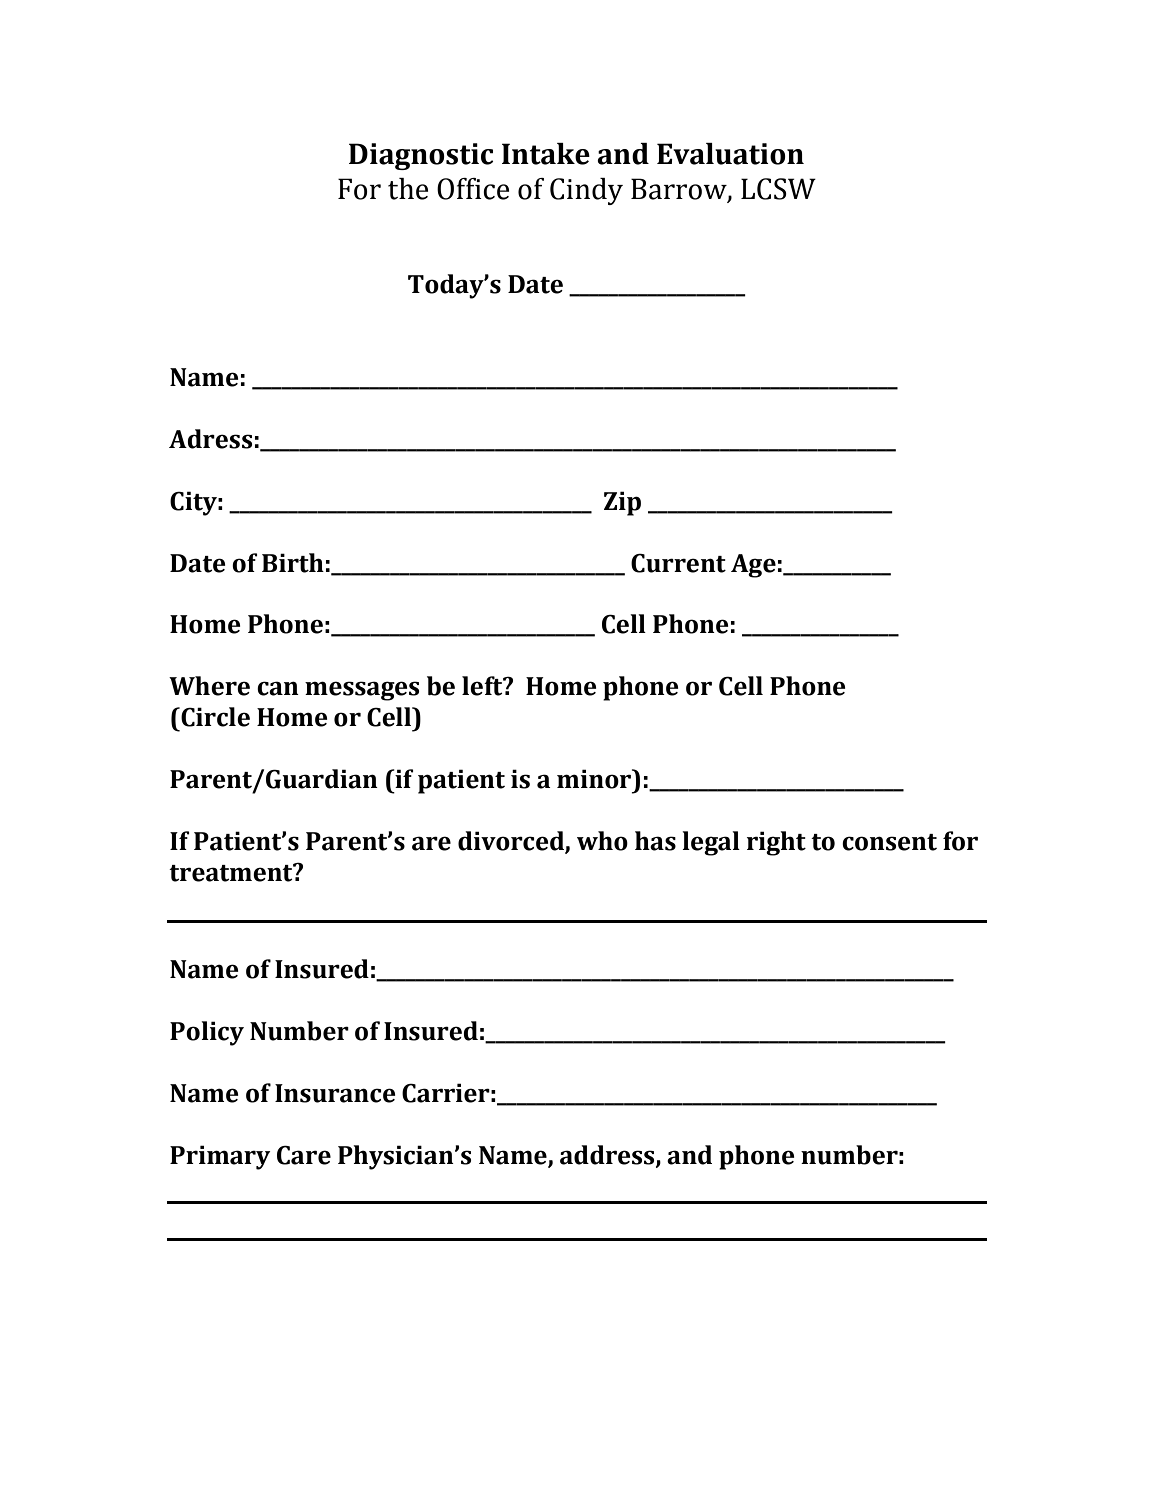 Image resolution: width=1153 pixels, height=1492 pixels. Describe the element at coordinates (678, 563) in the screenshot. I see `Current` at that location.
